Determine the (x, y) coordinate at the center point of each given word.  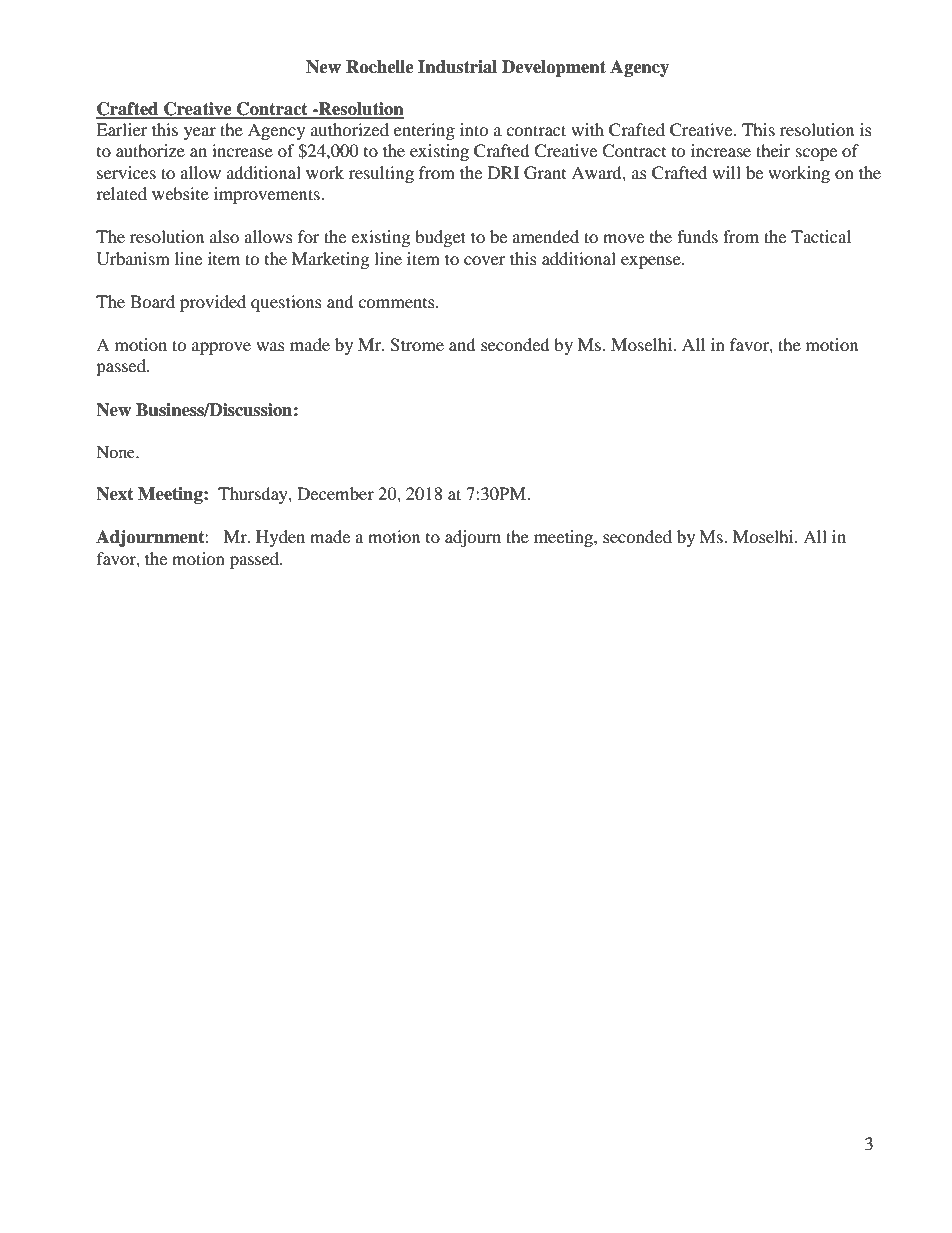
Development (554, 68)
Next (115, 494)
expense (652, 262)
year (200, 133)
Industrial (457, 67)
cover (485, 260)
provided (213, 303)
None (116, 452)
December (335, 493)
